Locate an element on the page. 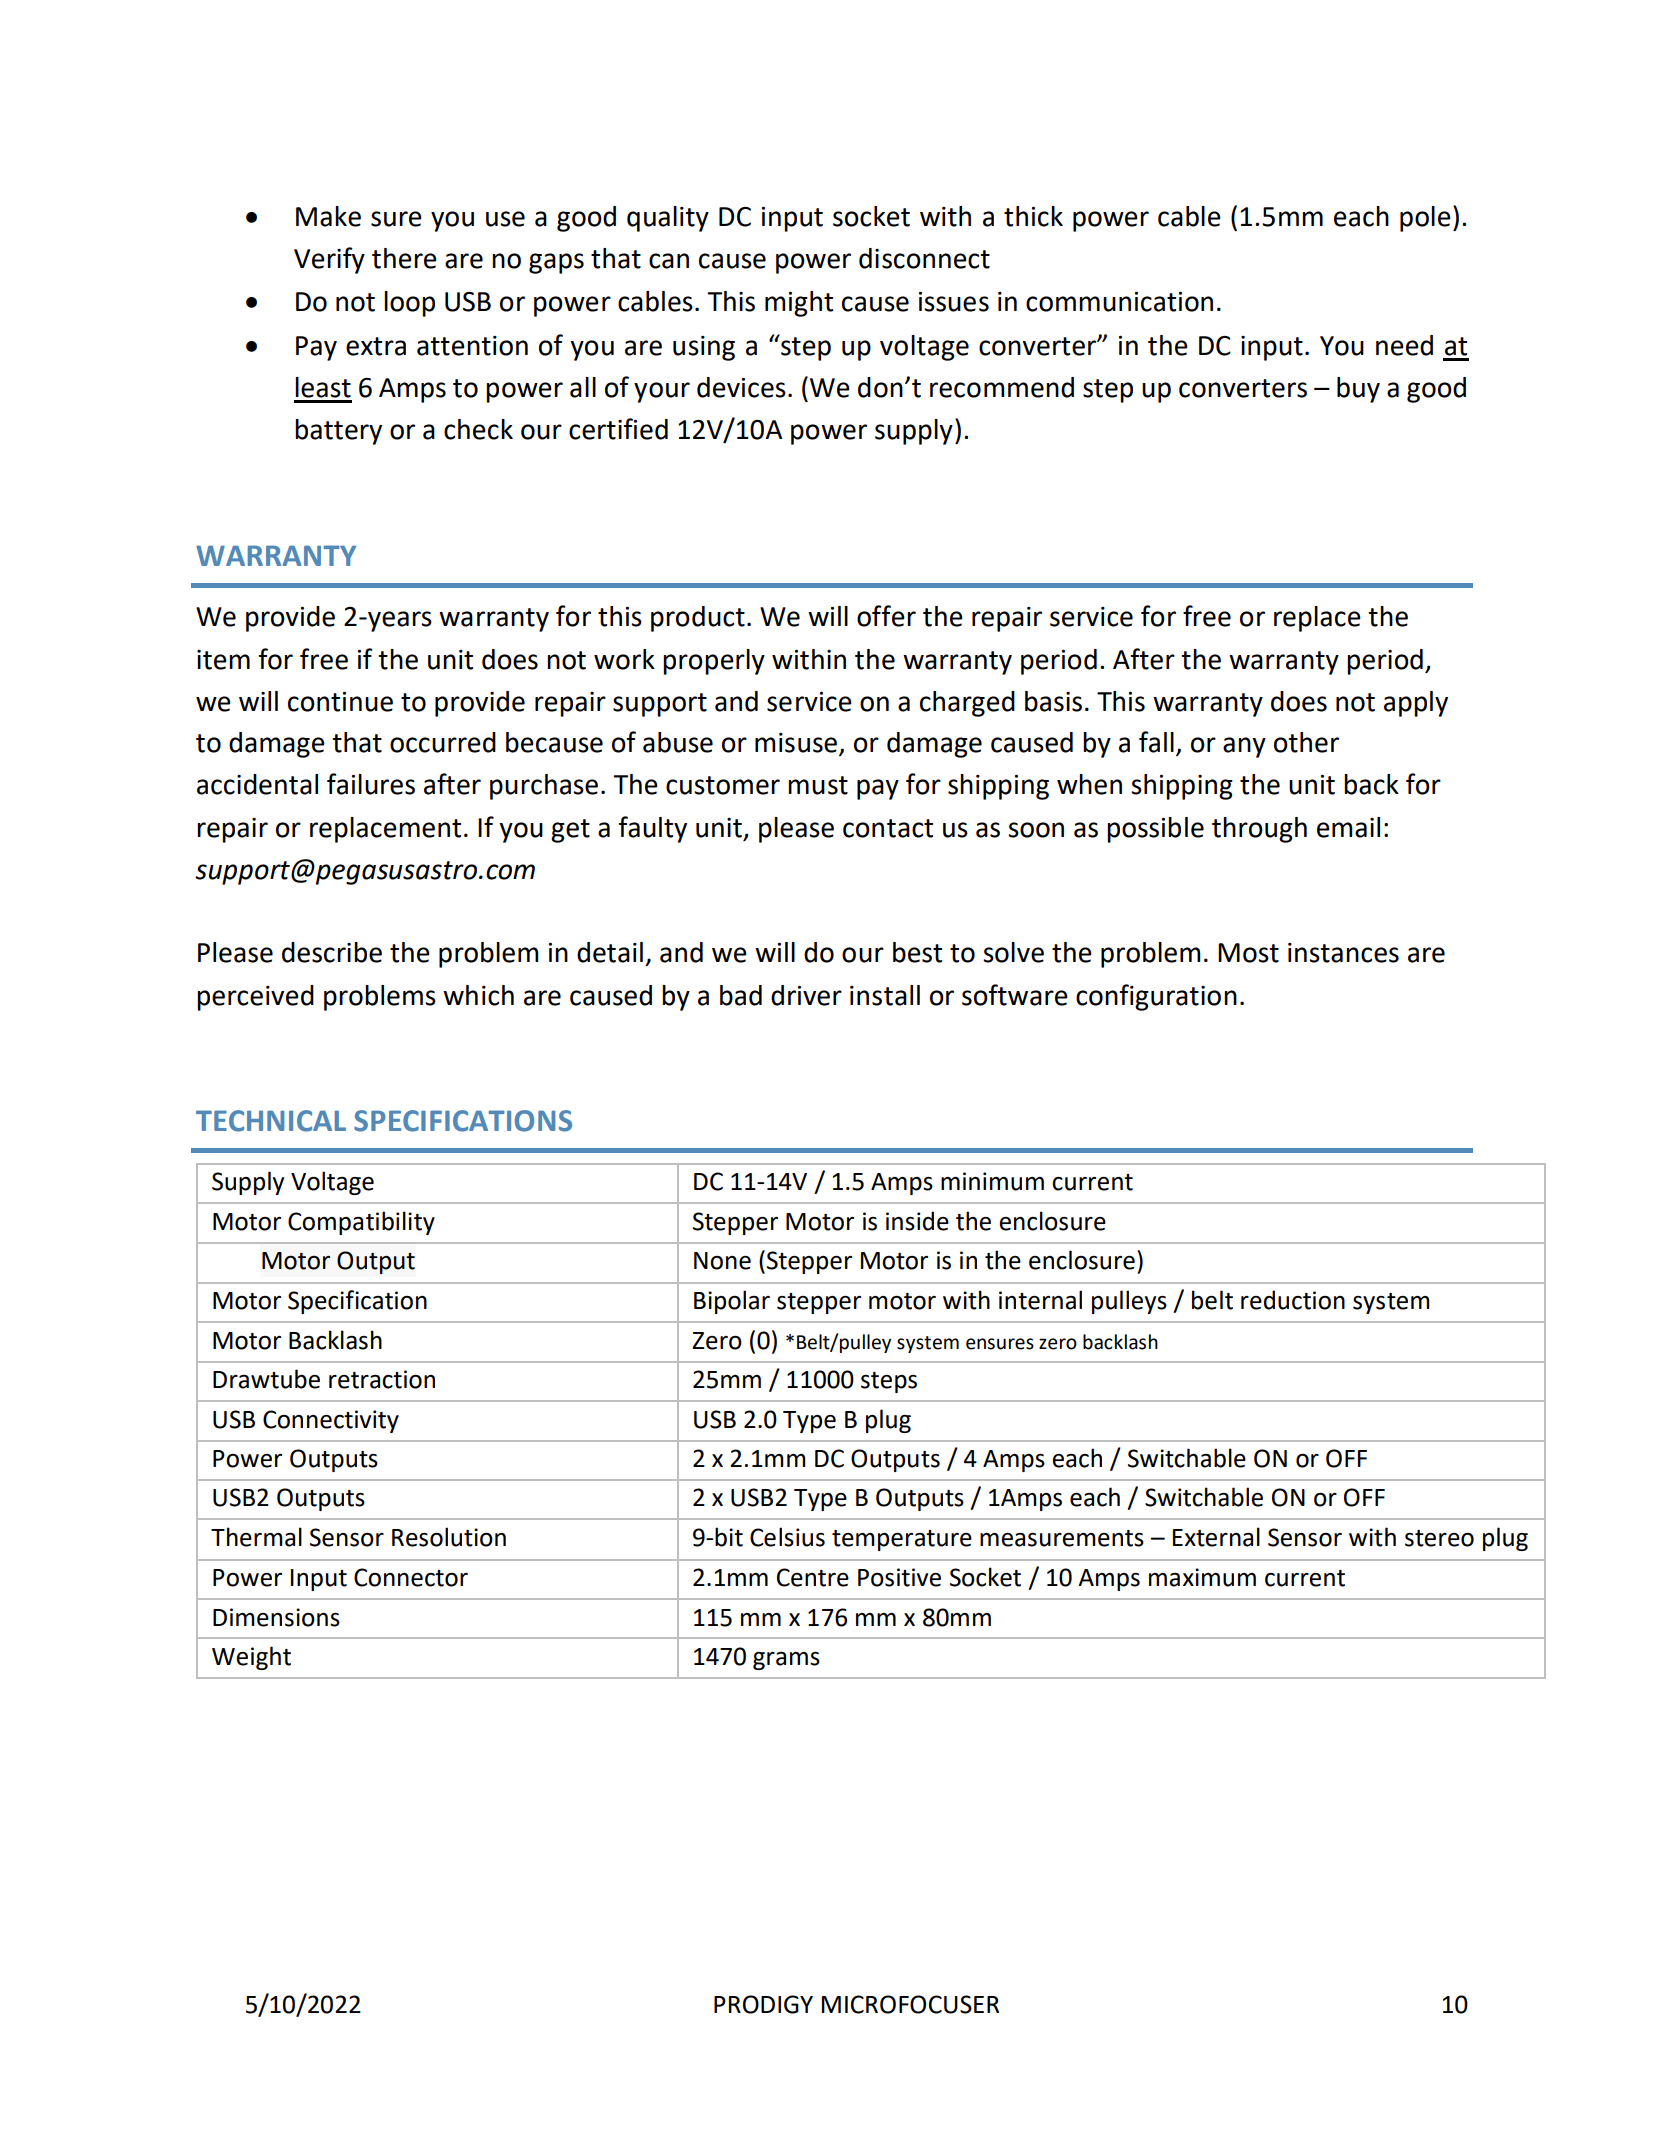 This image has width=1664, height=2154. TECHNICAL is located at coordinates (271, 1121).
